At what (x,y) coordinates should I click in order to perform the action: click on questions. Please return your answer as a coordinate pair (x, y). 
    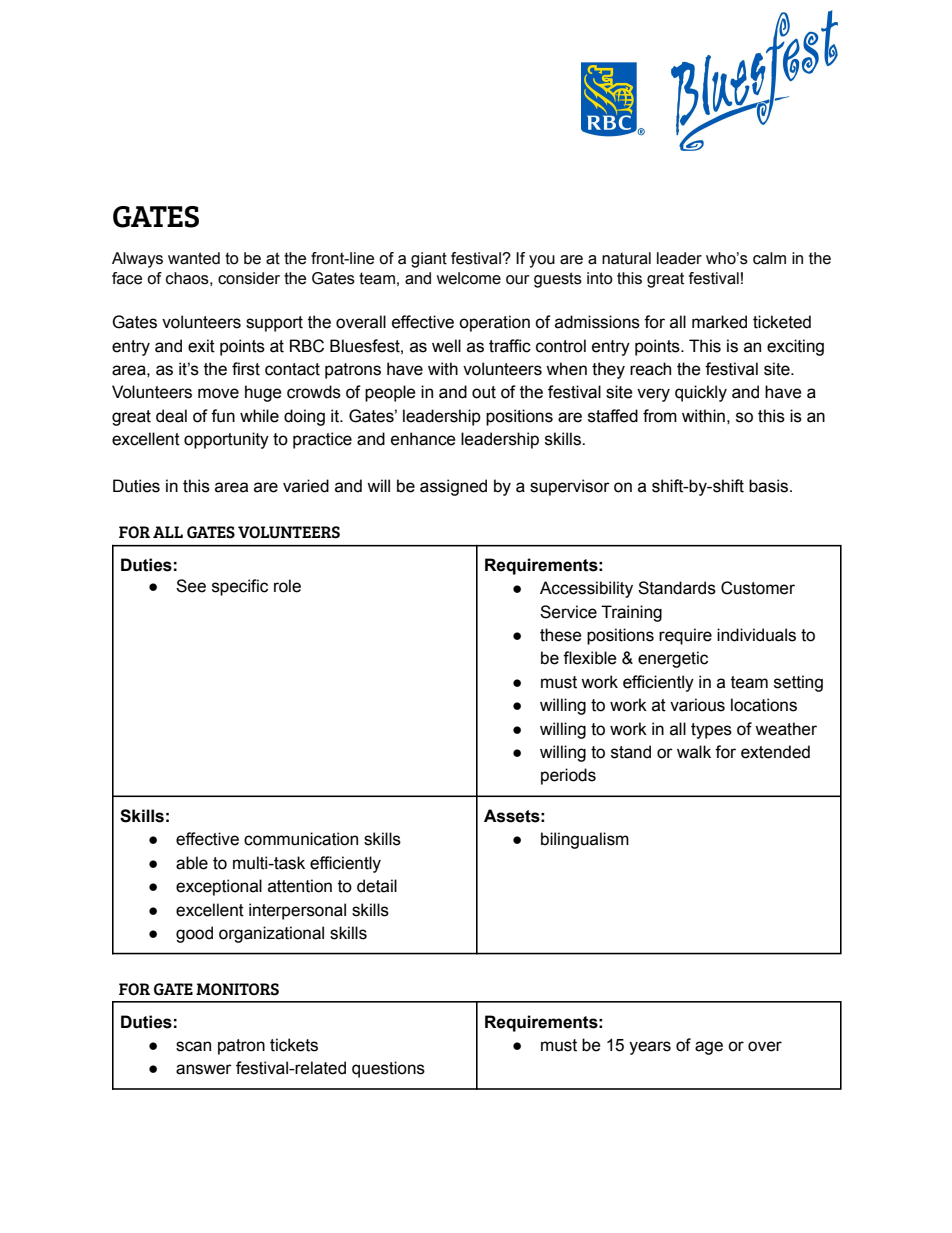
    Looking at the image, I should click on (388, 1069).
